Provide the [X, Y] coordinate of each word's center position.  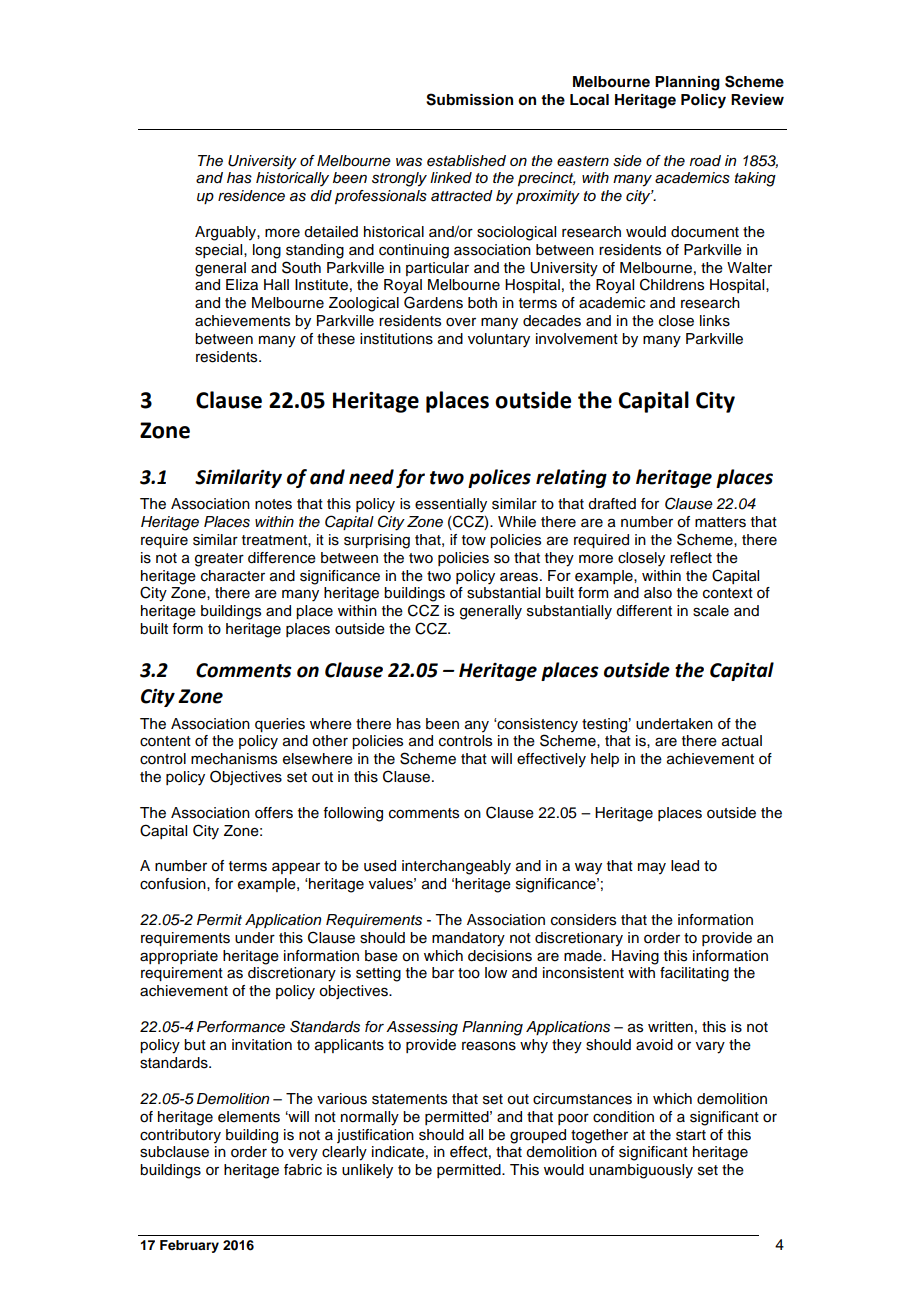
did [321, 196]
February [189, 1246]
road [705, 161]
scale [711, 611]
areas [519, 577]
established [466, 161]
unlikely [367, 1171]
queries [280, 725]
